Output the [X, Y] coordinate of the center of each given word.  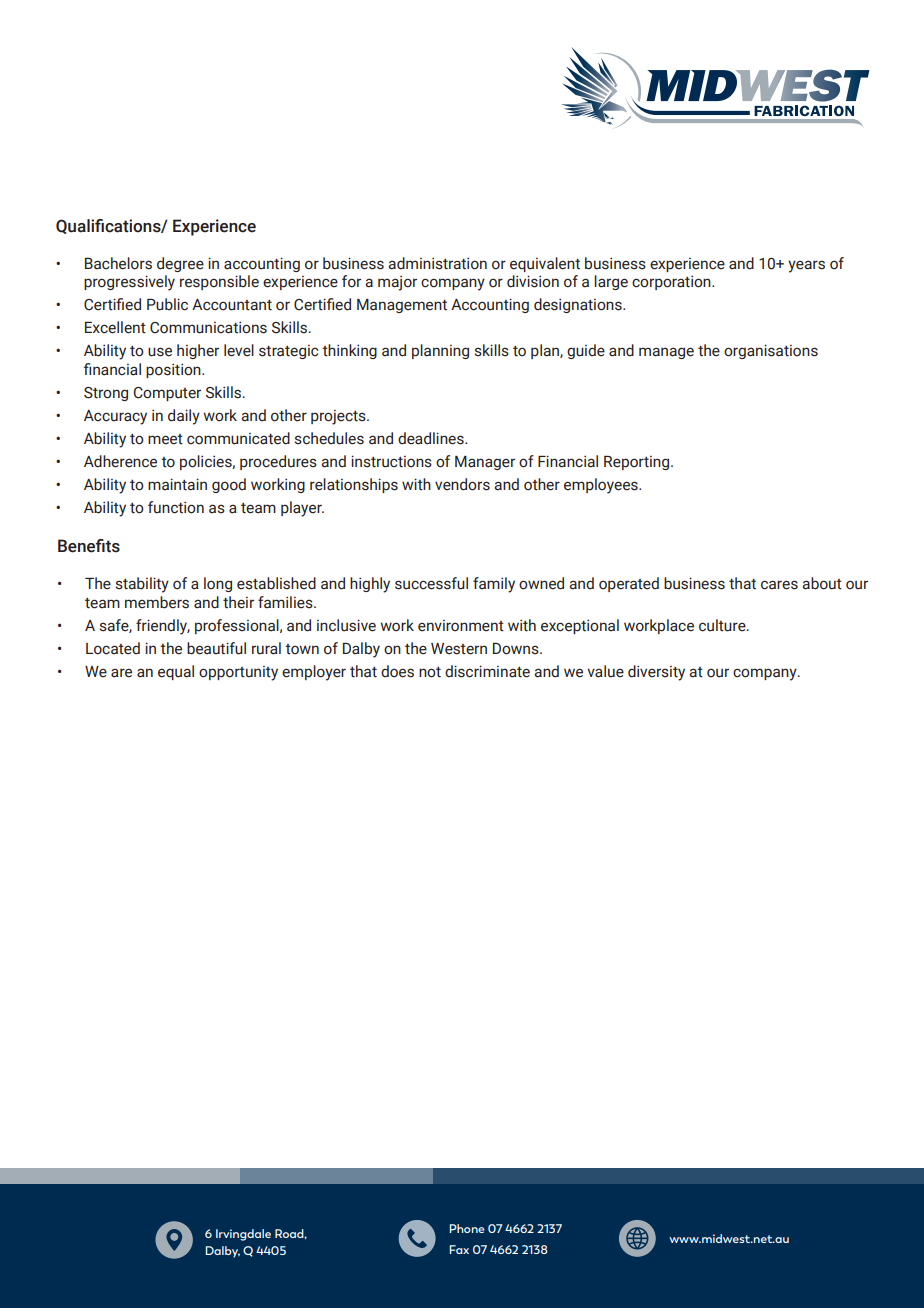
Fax [459, 1249]
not [430, 672]
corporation [672, 282]
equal [176, 672]
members [157, 602]
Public [167, 304]
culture [723, 625]
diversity [656, 673]
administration [437, 263]
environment [461, 626]
